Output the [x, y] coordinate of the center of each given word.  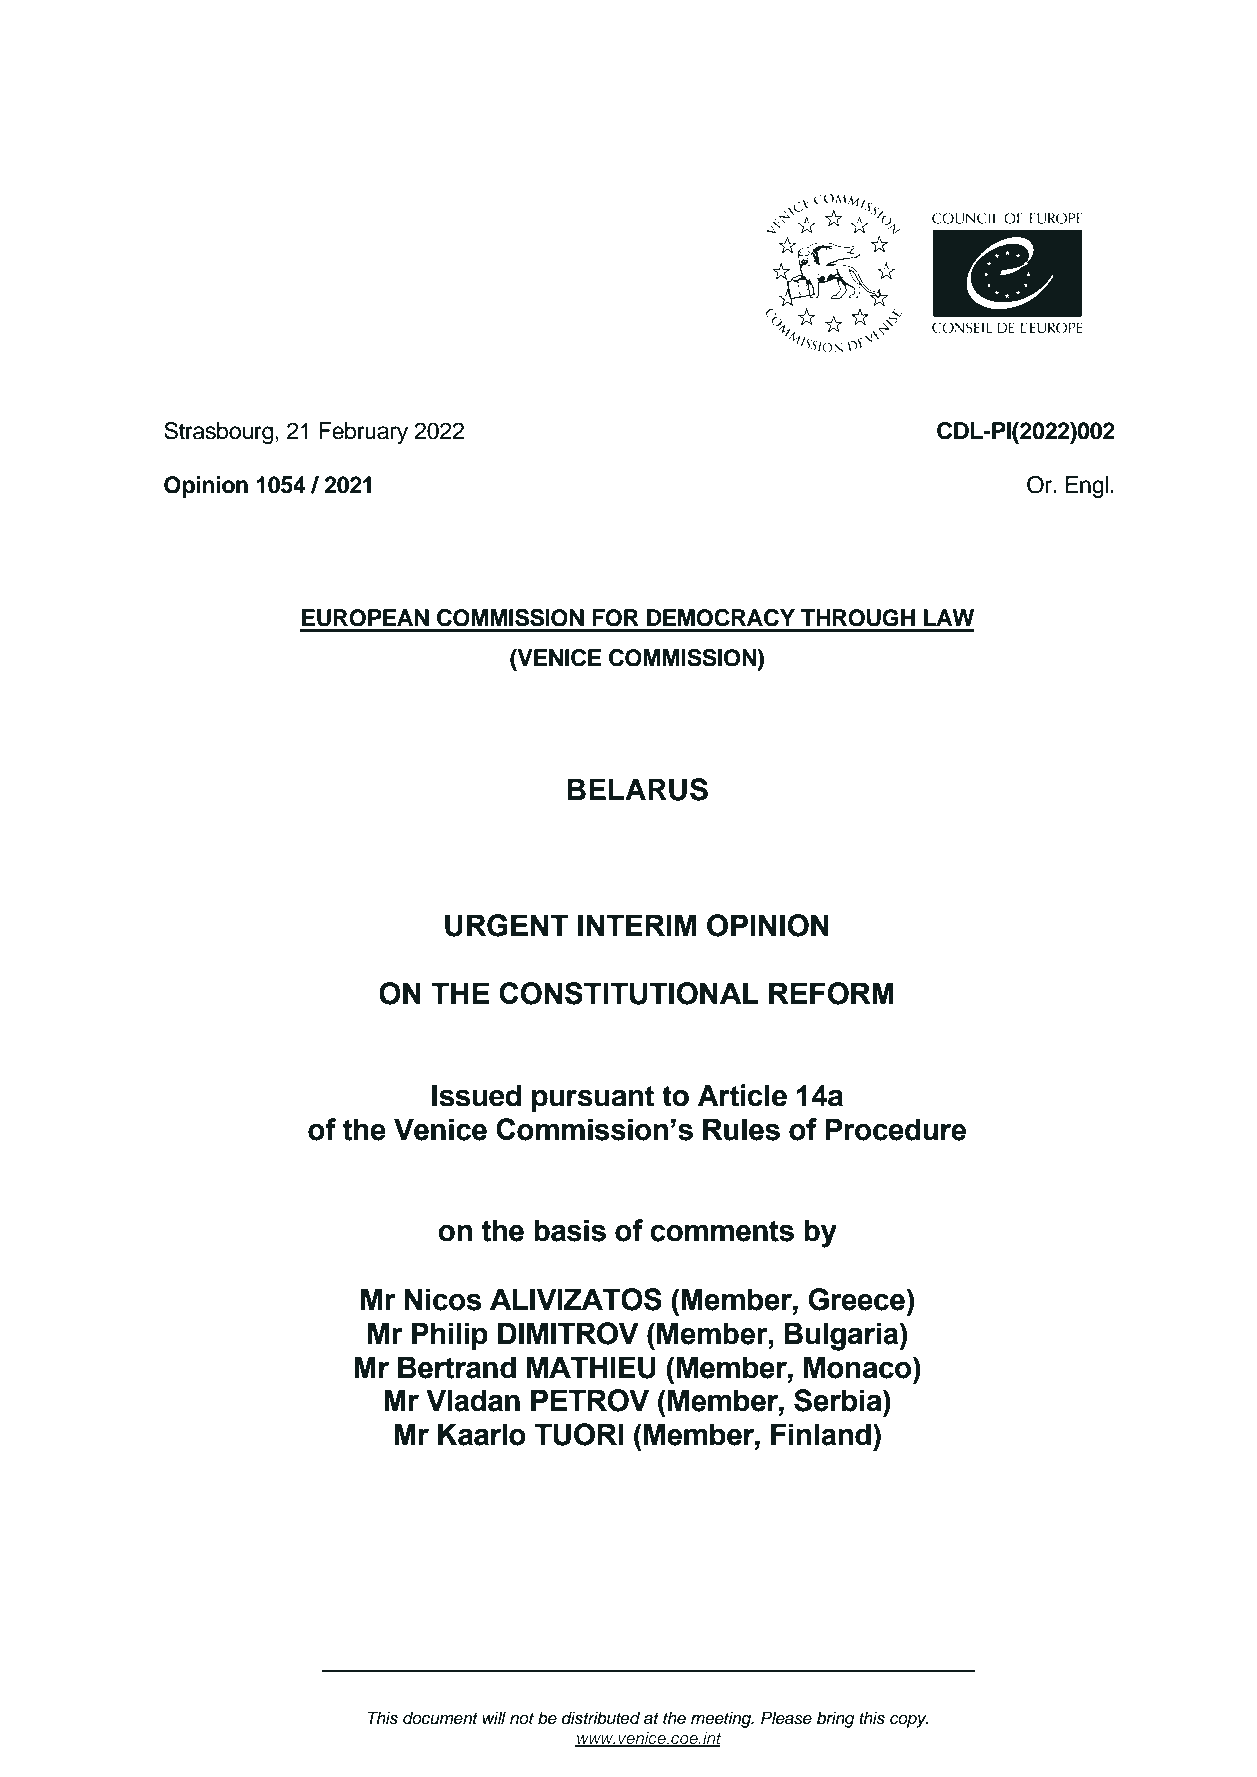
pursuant [593, 1099]
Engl [1087, 487]
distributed [601, 1718]
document [440, 1718]
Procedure [895, 1129]
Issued [476, 1095]
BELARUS [637, 789]
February [363, 433]
